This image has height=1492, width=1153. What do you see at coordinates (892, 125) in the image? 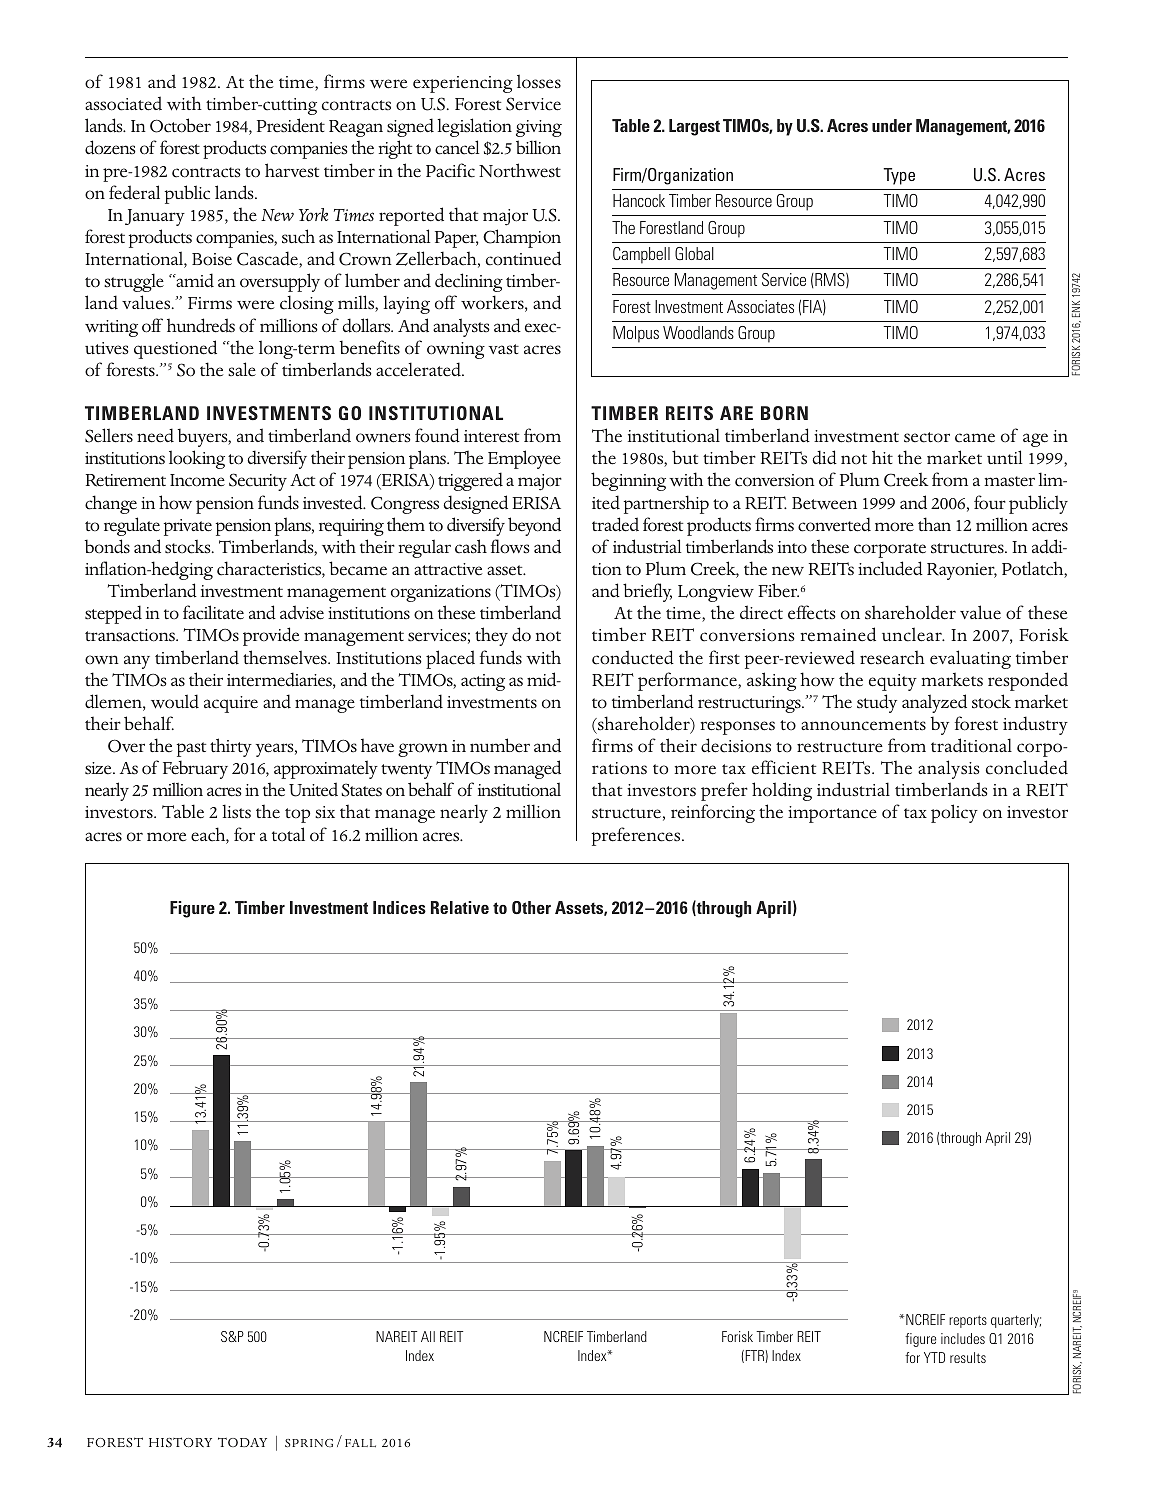
I see `under` at bounding box center [892, 125].
